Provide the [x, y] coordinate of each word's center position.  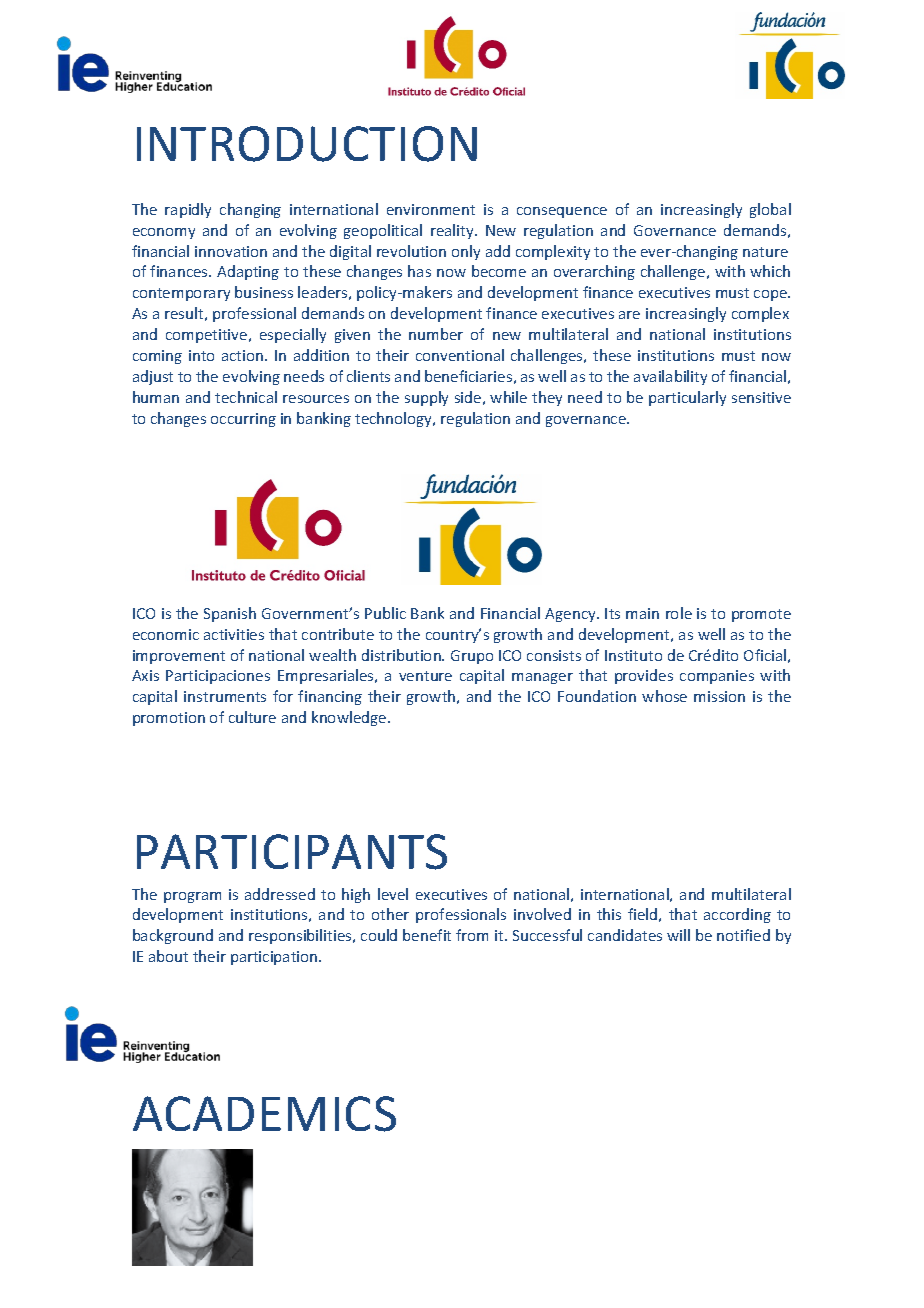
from [472, 935]
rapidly [188, 210]
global [770, 210]
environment [431, 209]
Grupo [472, 657]
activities [234, 634]
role [679, 613]
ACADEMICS [264, 1114]
